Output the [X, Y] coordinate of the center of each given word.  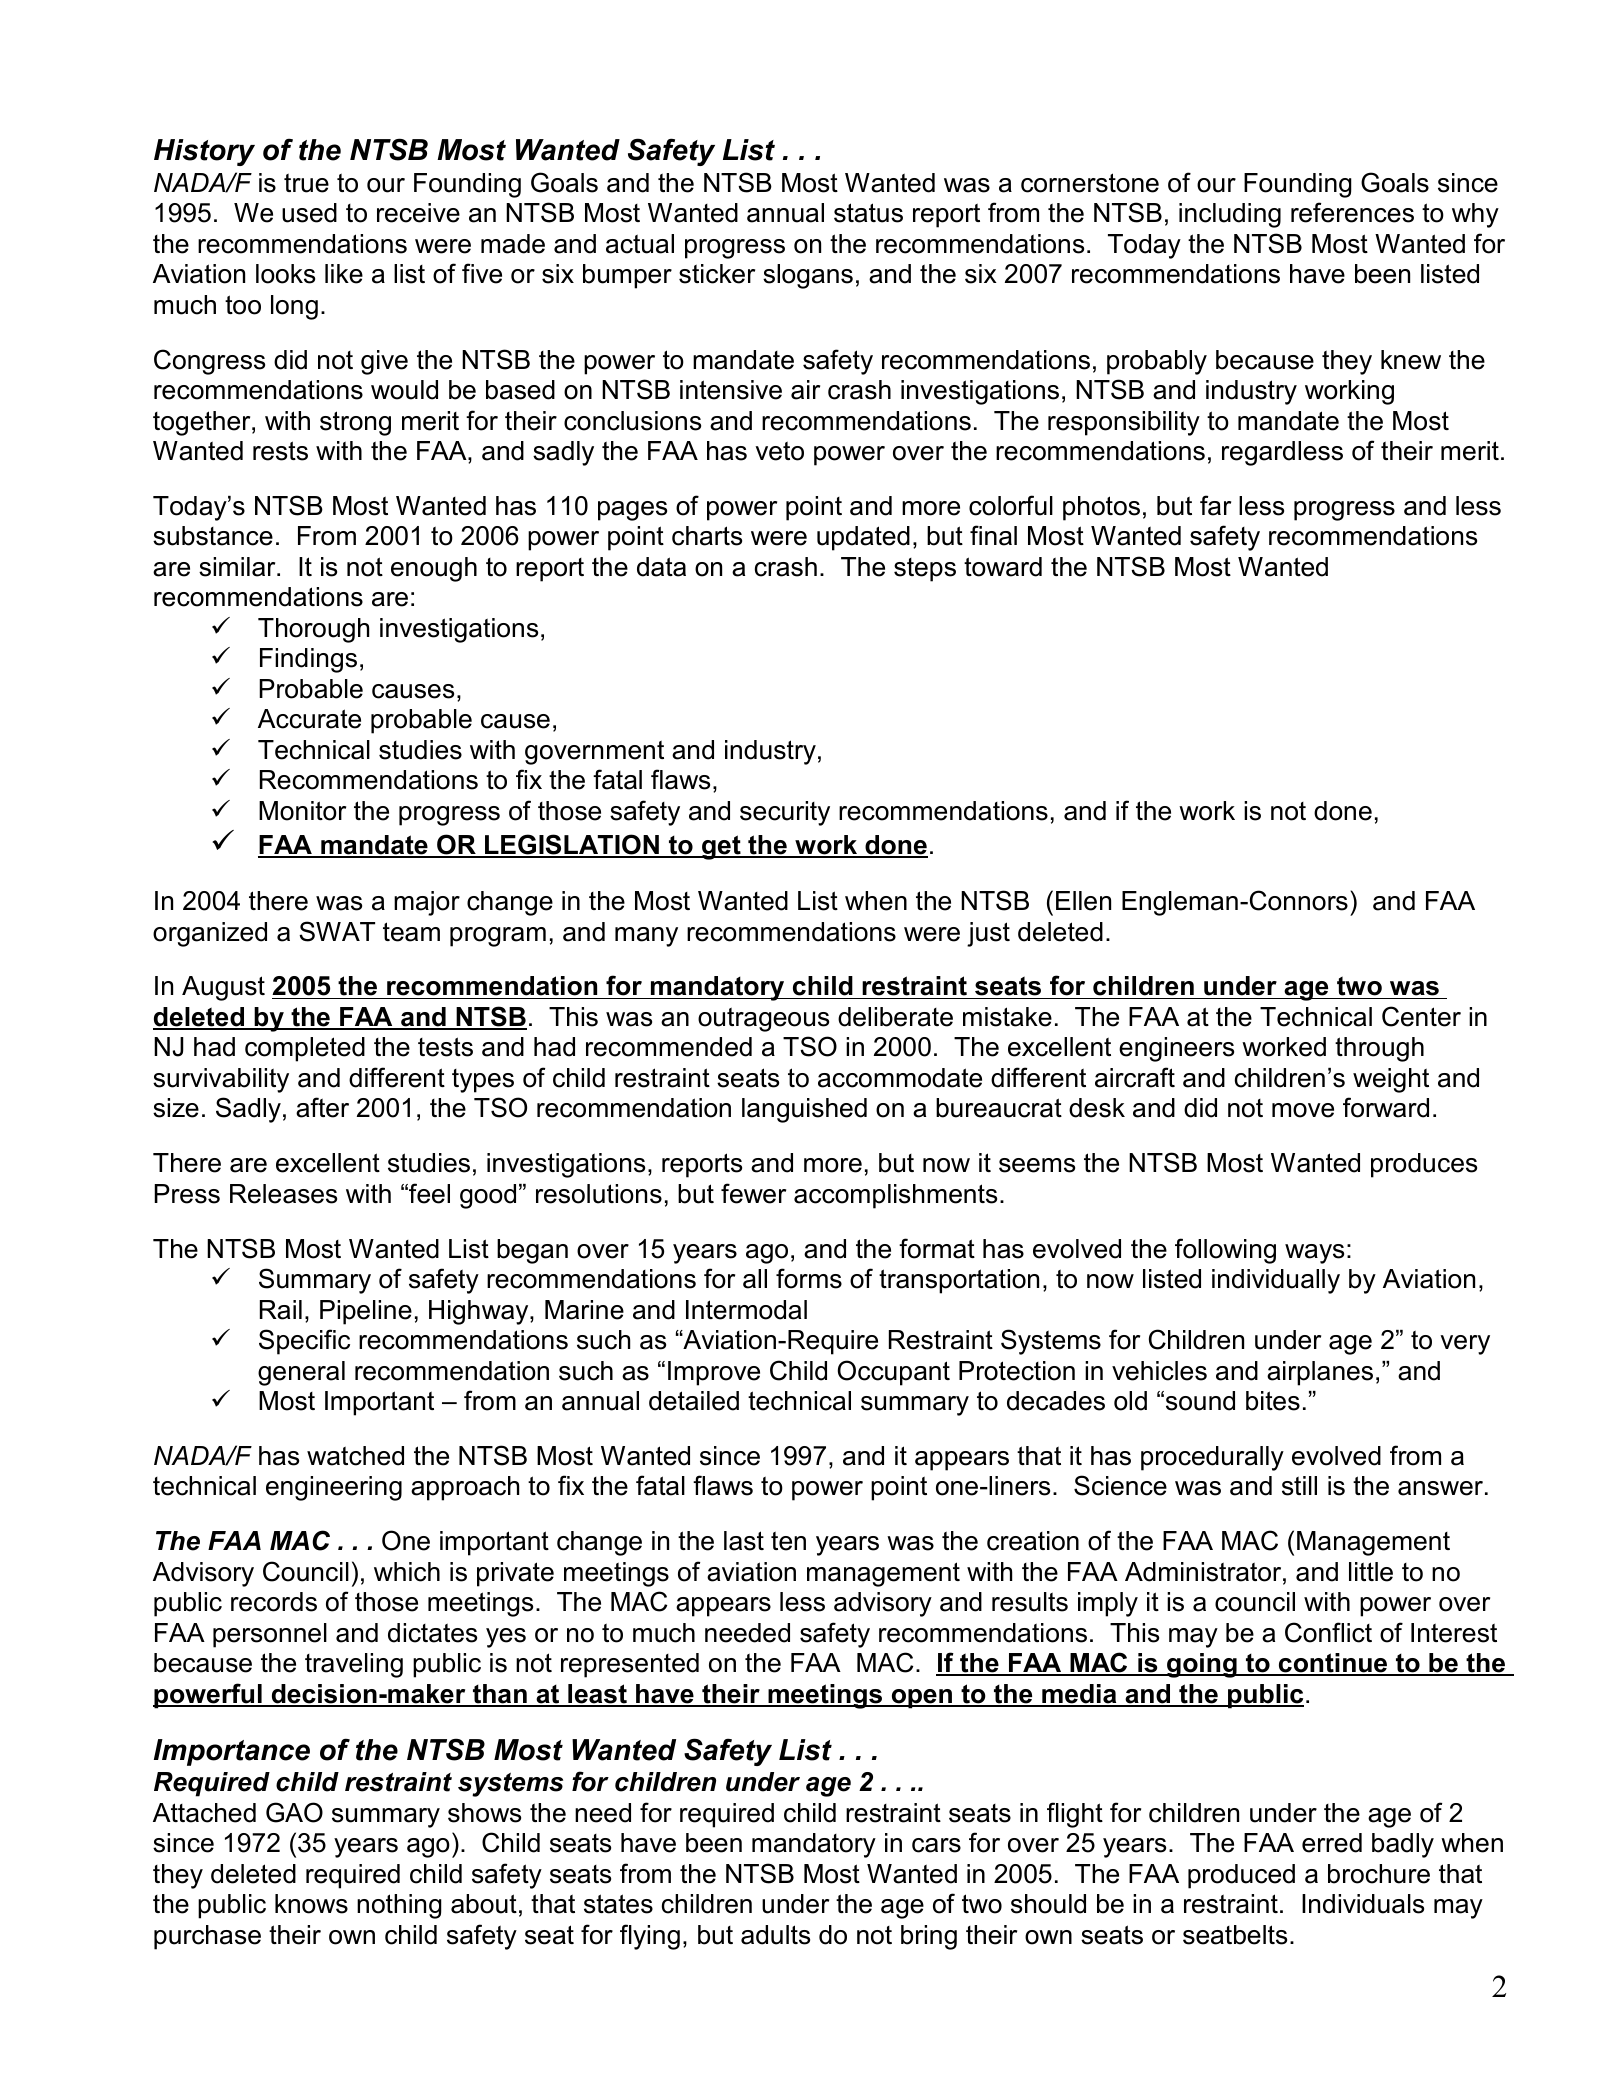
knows [311, 1904]
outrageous [763, 1019]
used [309, 213]
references [1352, 212]
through [1379, 1049]
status [868, 213]
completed [305, 1049]
